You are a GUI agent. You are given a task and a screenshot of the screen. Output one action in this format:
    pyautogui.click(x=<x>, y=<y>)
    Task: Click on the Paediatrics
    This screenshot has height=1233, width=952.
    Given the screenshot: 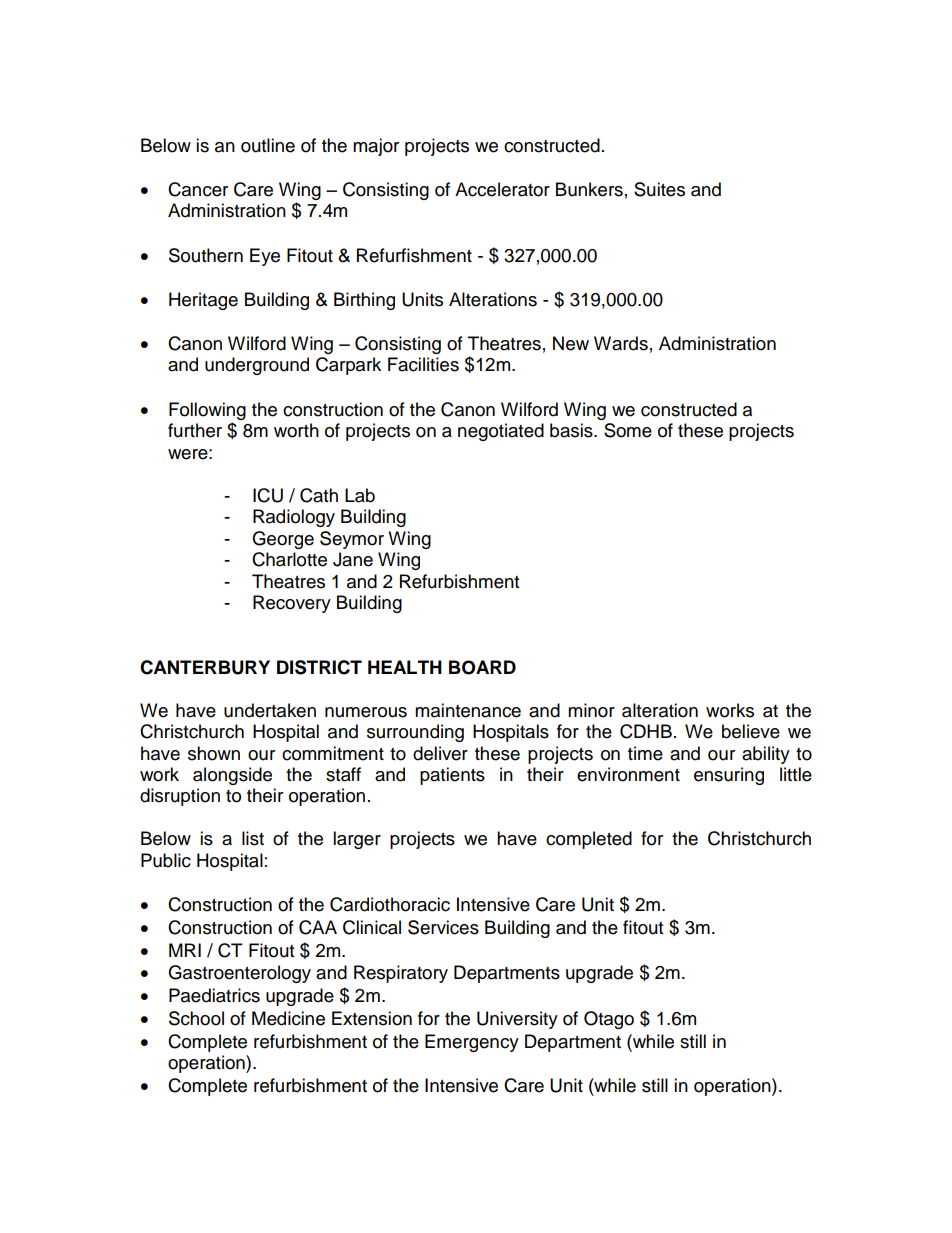 What is the action you would take?
    pyautogui.click(x=214, y=995)
